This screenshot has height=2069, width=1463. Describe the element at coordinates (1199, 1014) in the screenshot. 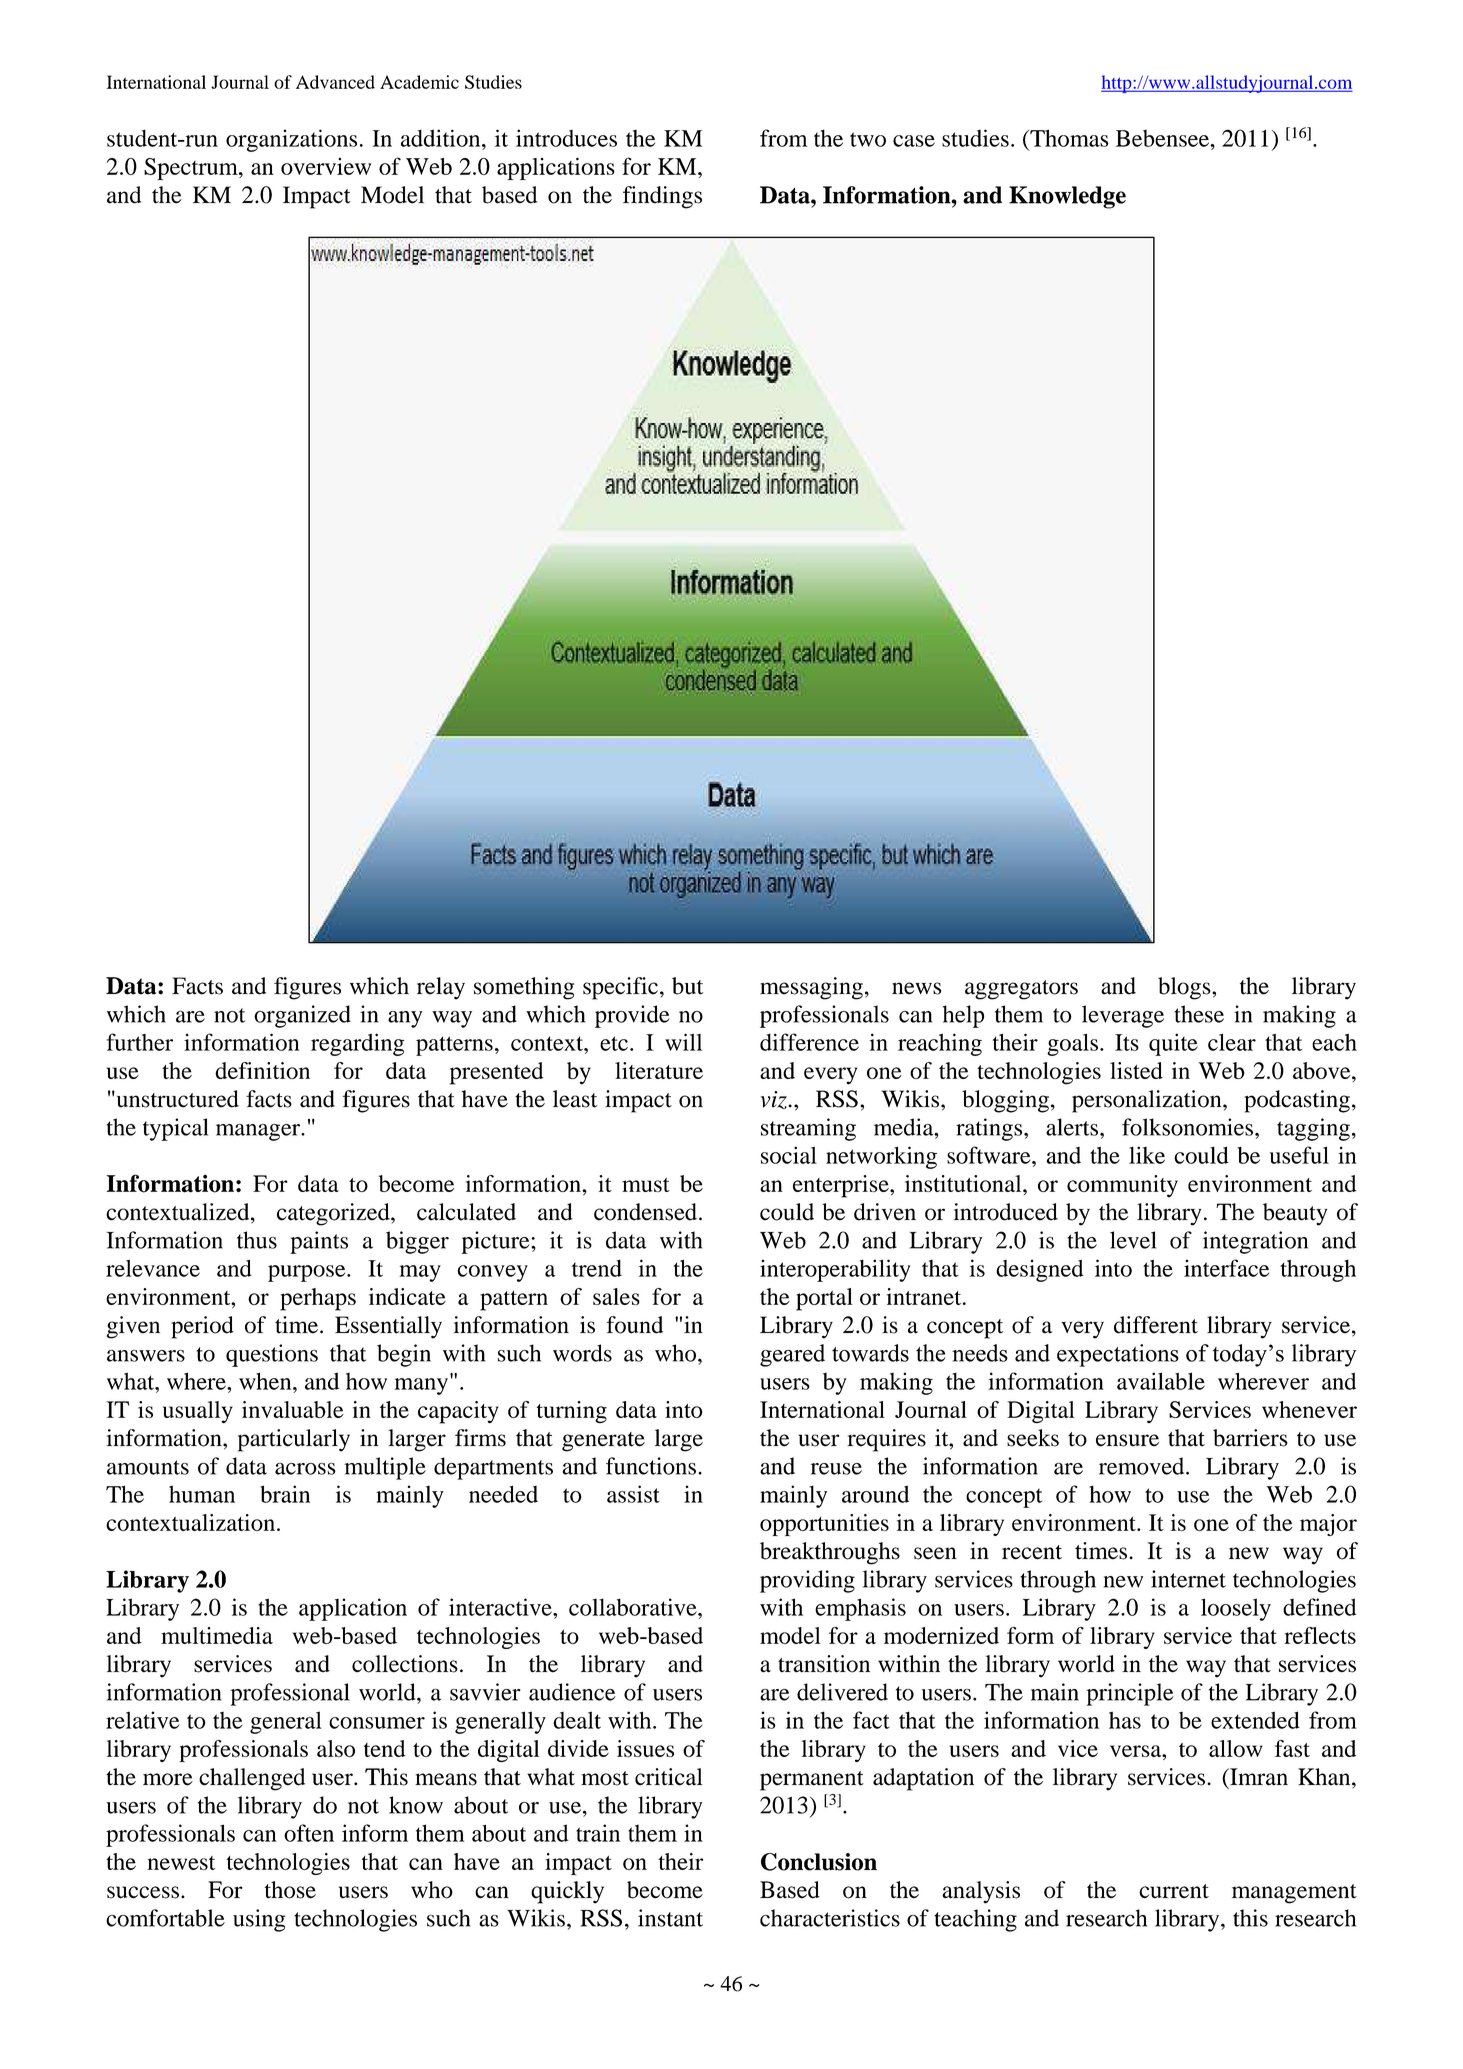

I see `these` at that location.
